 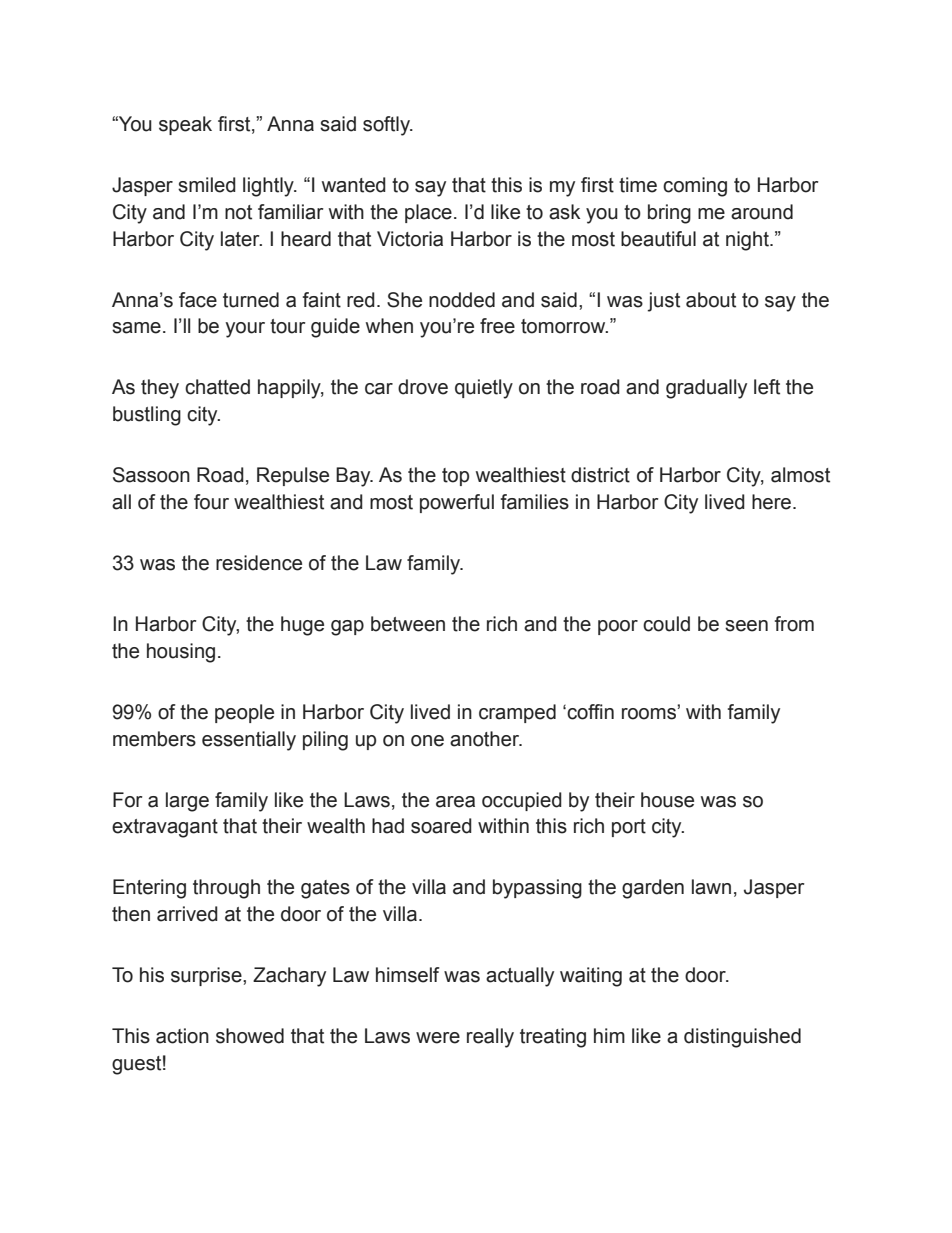 I want to click on gradually, so click(x=706, y=389).
